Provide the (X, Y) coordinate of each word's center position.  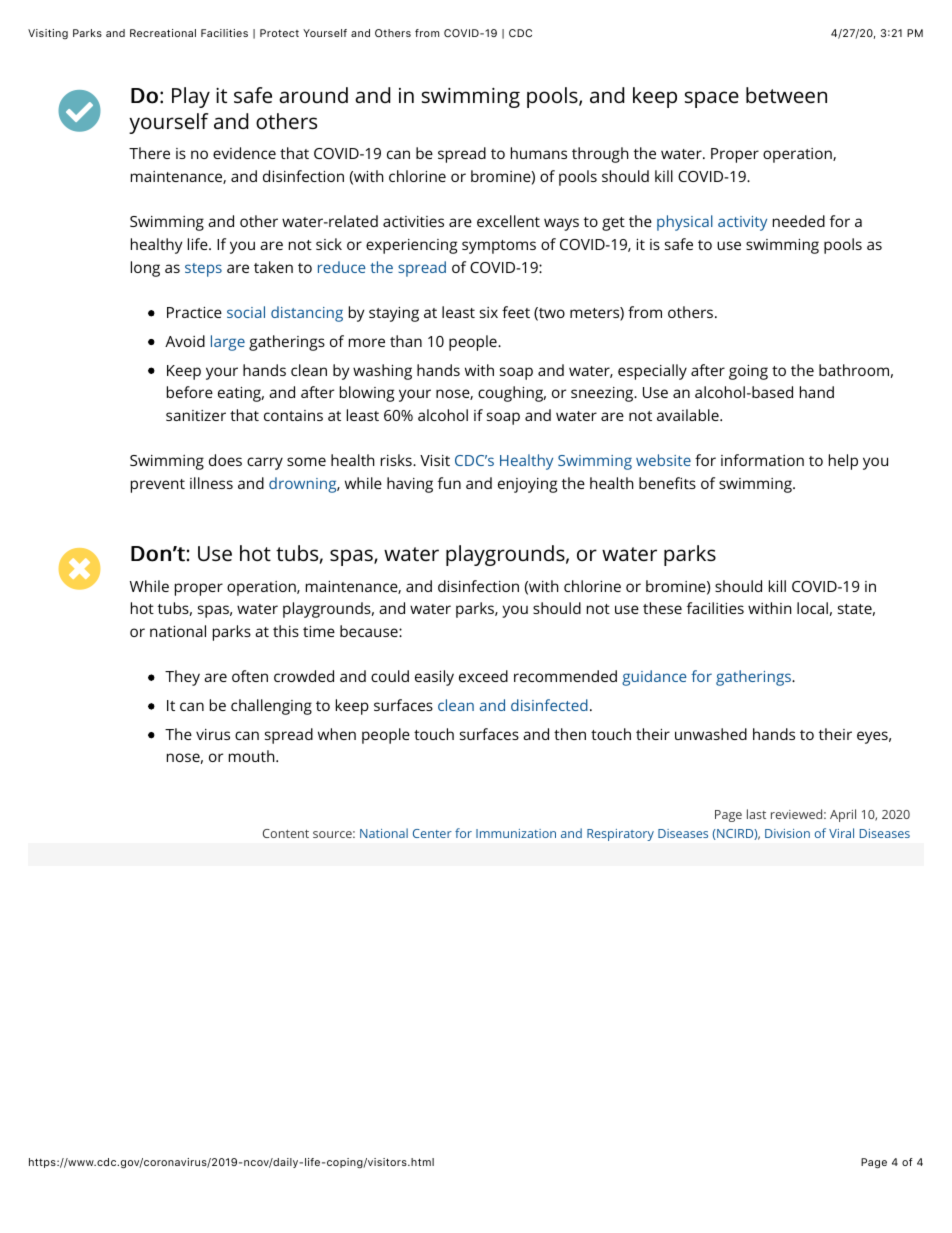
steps (203, 270)
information (762, 460)
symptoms (499, 247)
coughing (512, 394)
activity (742, 223)
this (286, 631)
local (812, 608)
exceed (483, 676)
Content (286, 833)
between (786, 95)
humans (539, 153)
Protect (279, 33)
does (225, 460)
